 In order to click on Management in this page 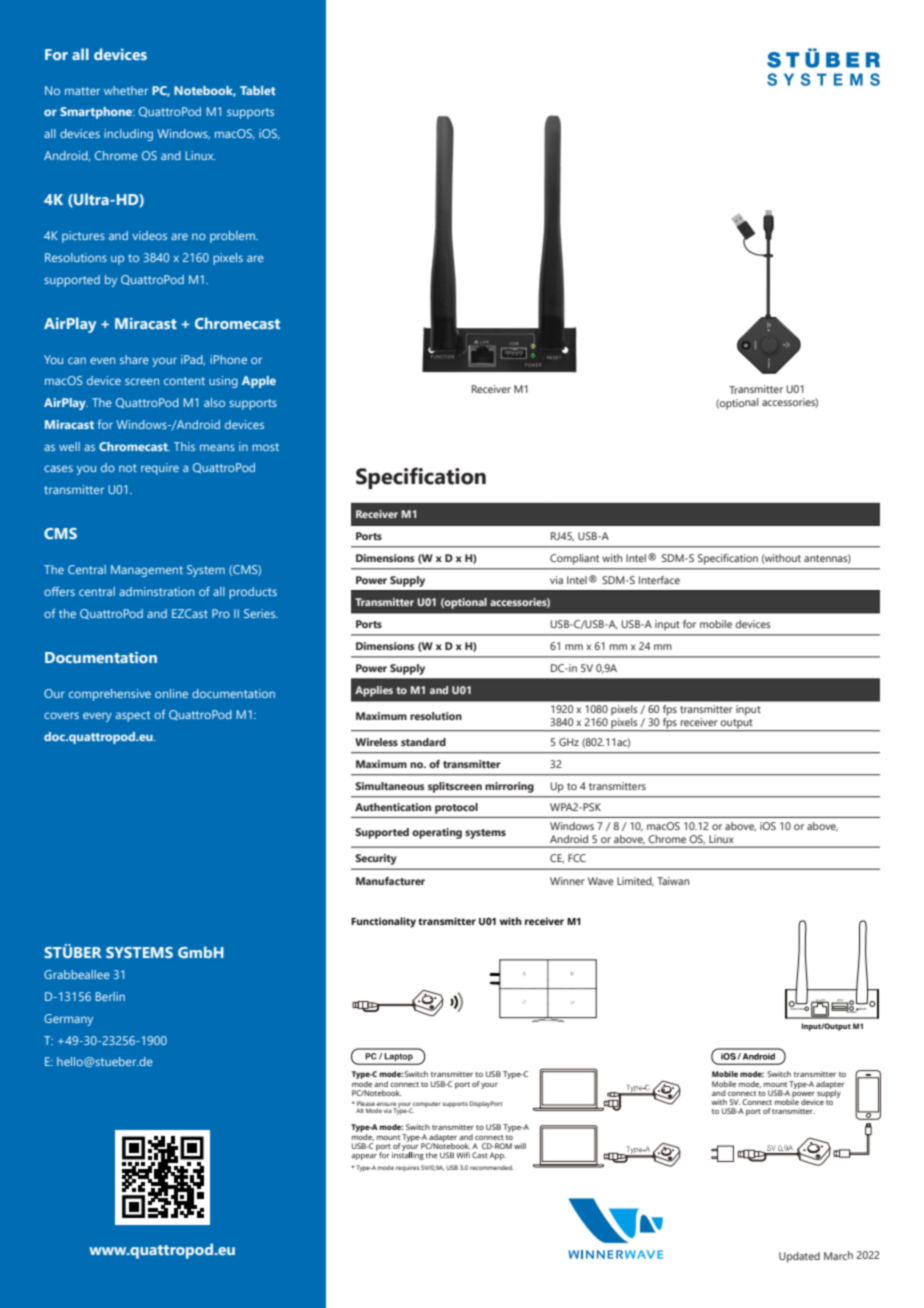, I will do `click(147, 571)`.
